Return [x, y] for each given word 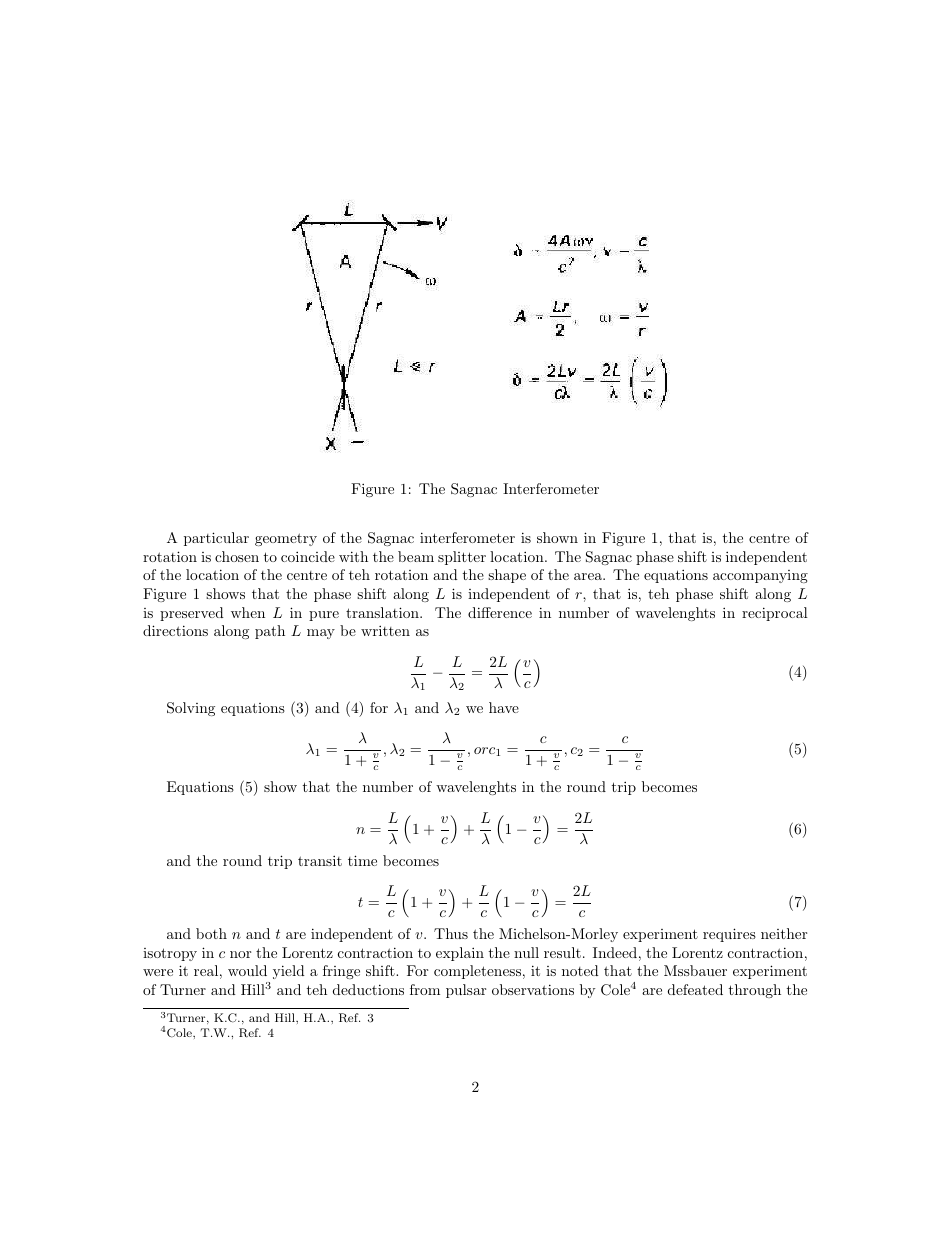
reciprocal [775, 614]
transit [320, 860]
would [247, 970]
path [270, 632]
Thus [451, 933]
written [385, 630]
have [504, 707]
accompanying [760, 576]
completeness [477, 972]
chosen [237, 556]
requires [729, 935]
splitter [462, 558]
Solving [191, 709]
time [362, 860]
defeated [695, 989]
